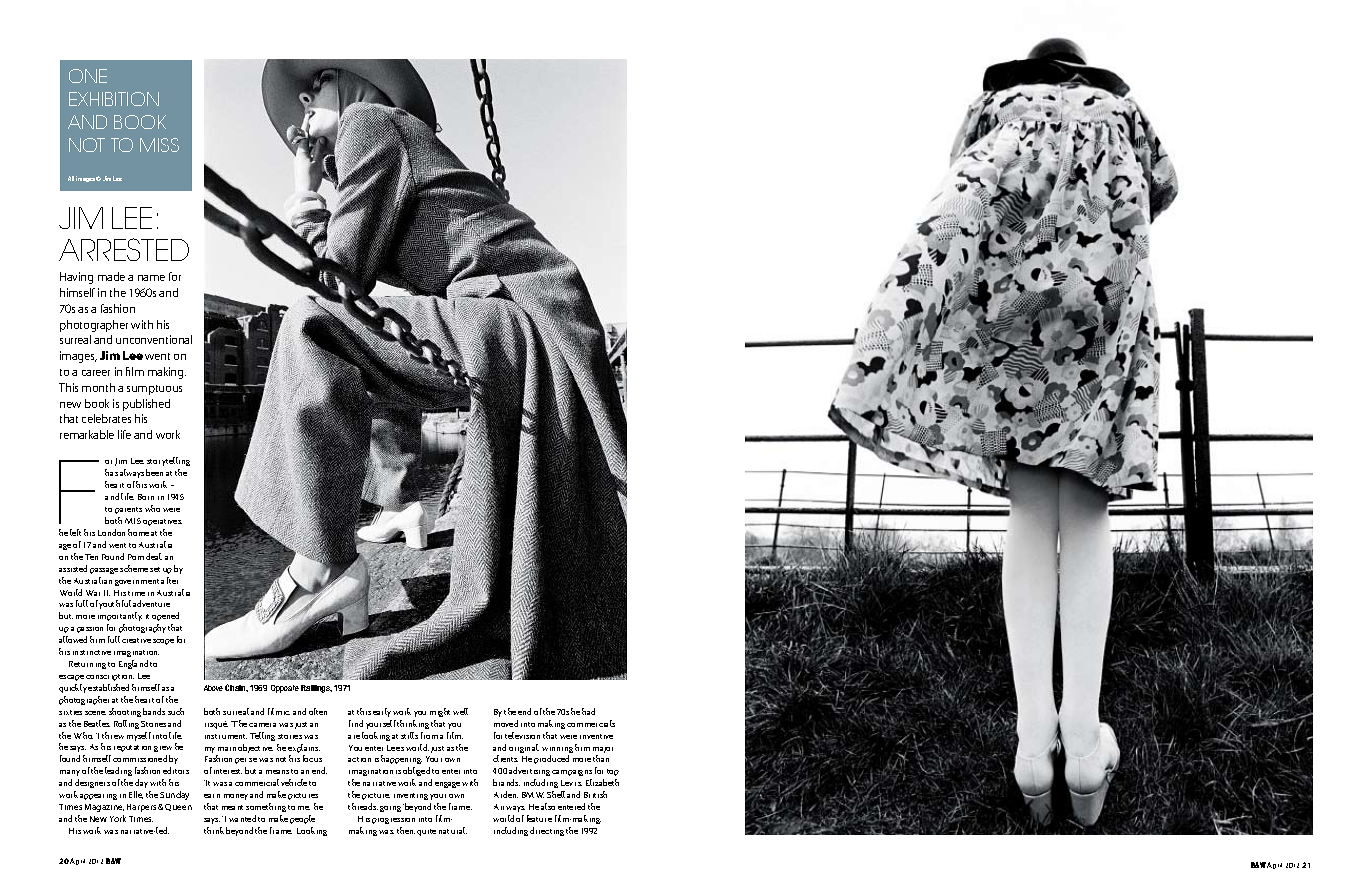  Describe the element at coordinates (114, 99) in the screenshot. I see `EXHIBITION` at that location.
